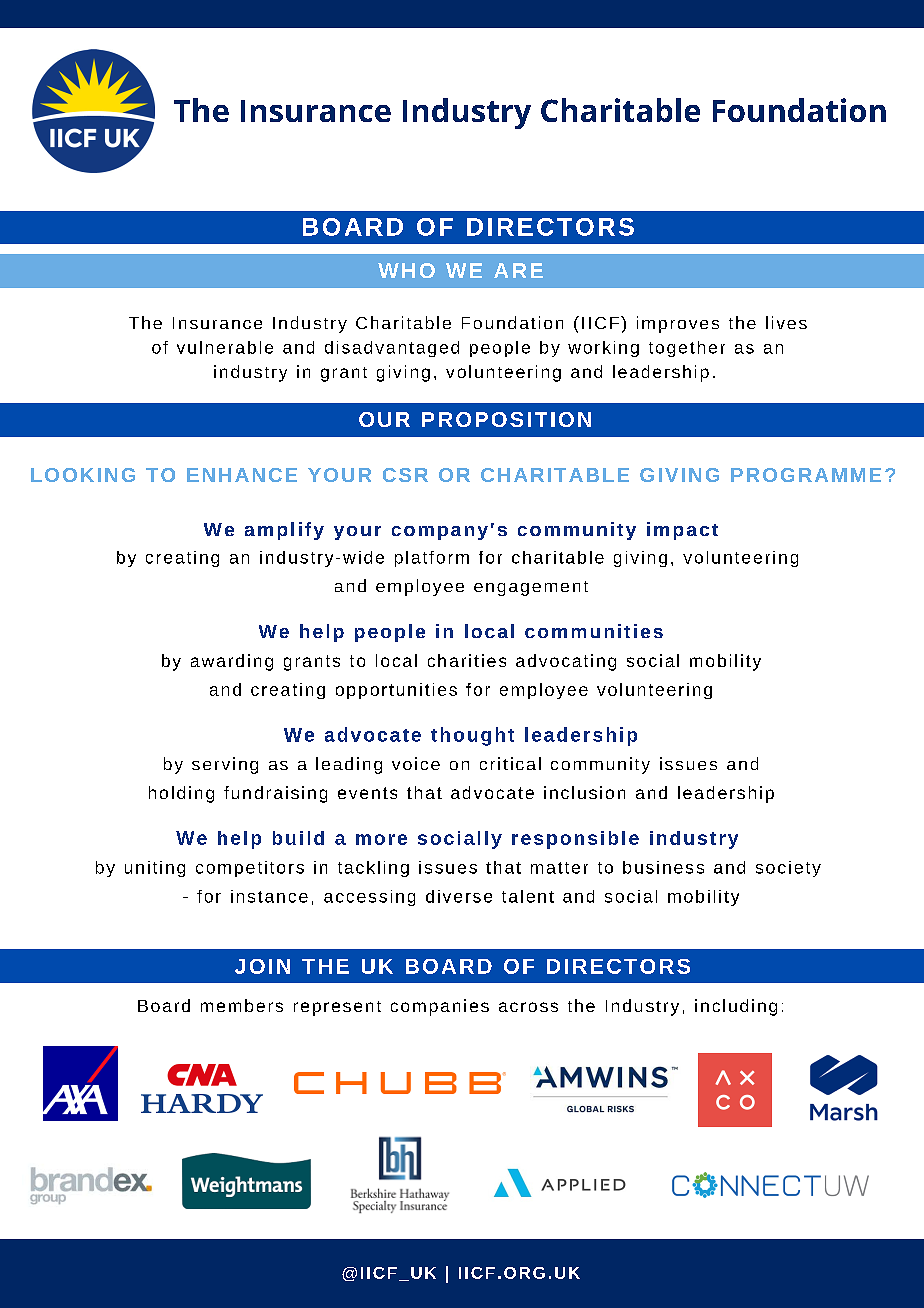  Describe the element at coordinates (806, 475) in the page. I see `PROGRAMME` at that location.
